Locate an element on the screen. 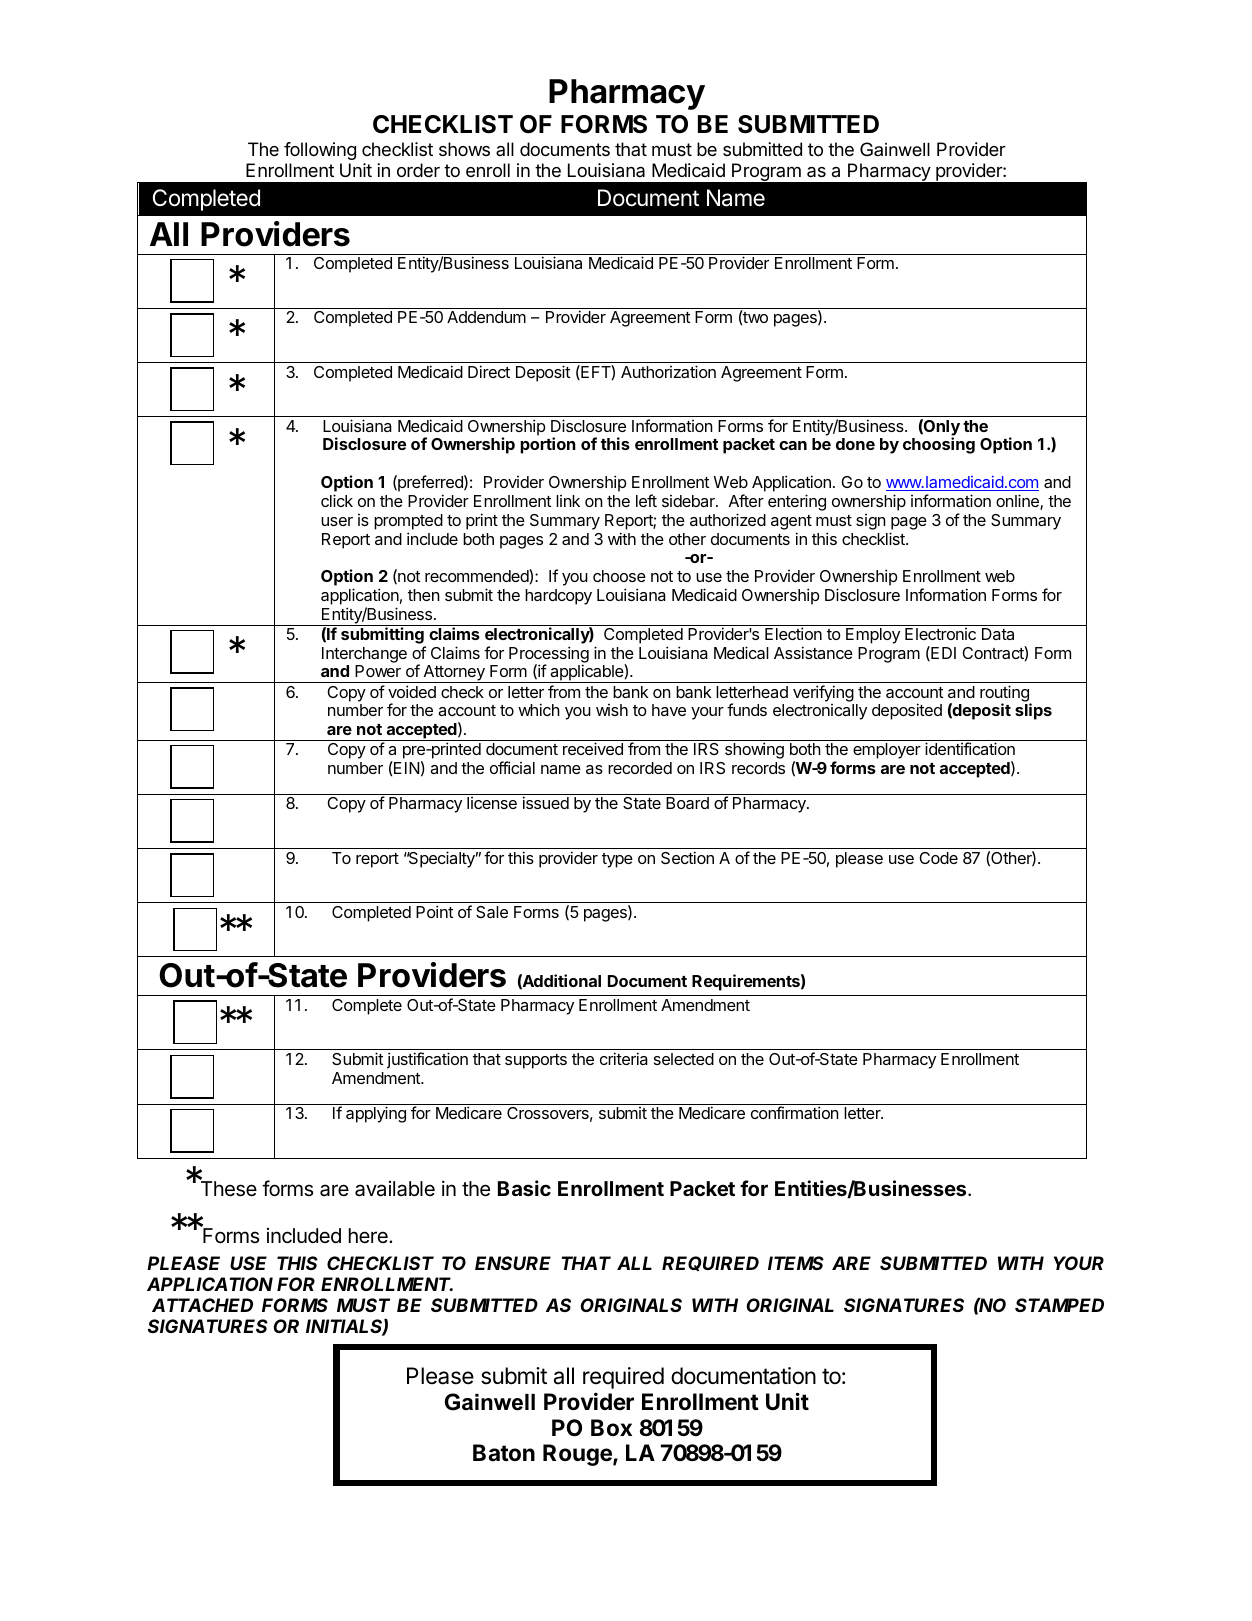  Code is located at coordinates (939, 858).
